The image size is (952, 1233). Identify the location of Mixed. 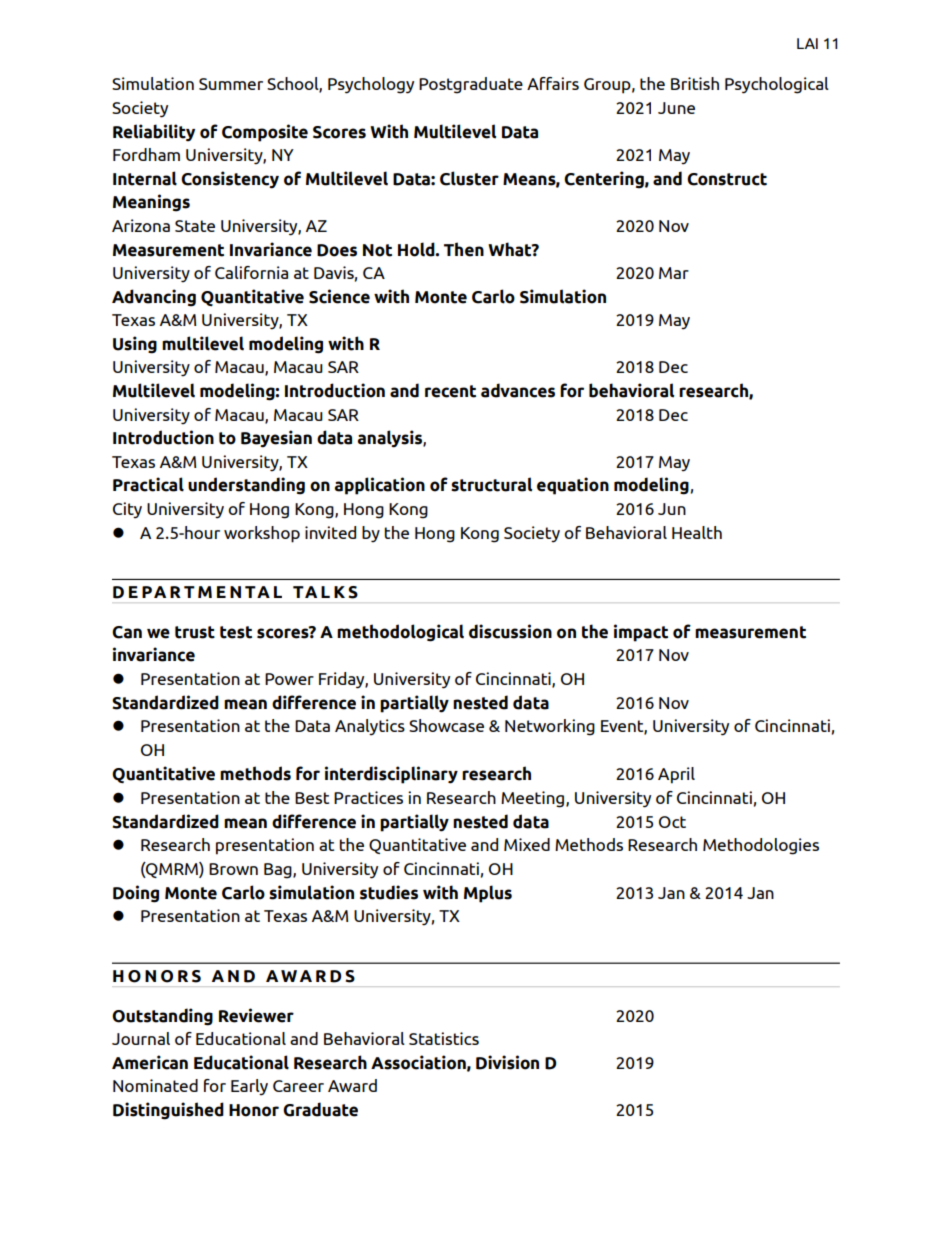
(527, 844).
